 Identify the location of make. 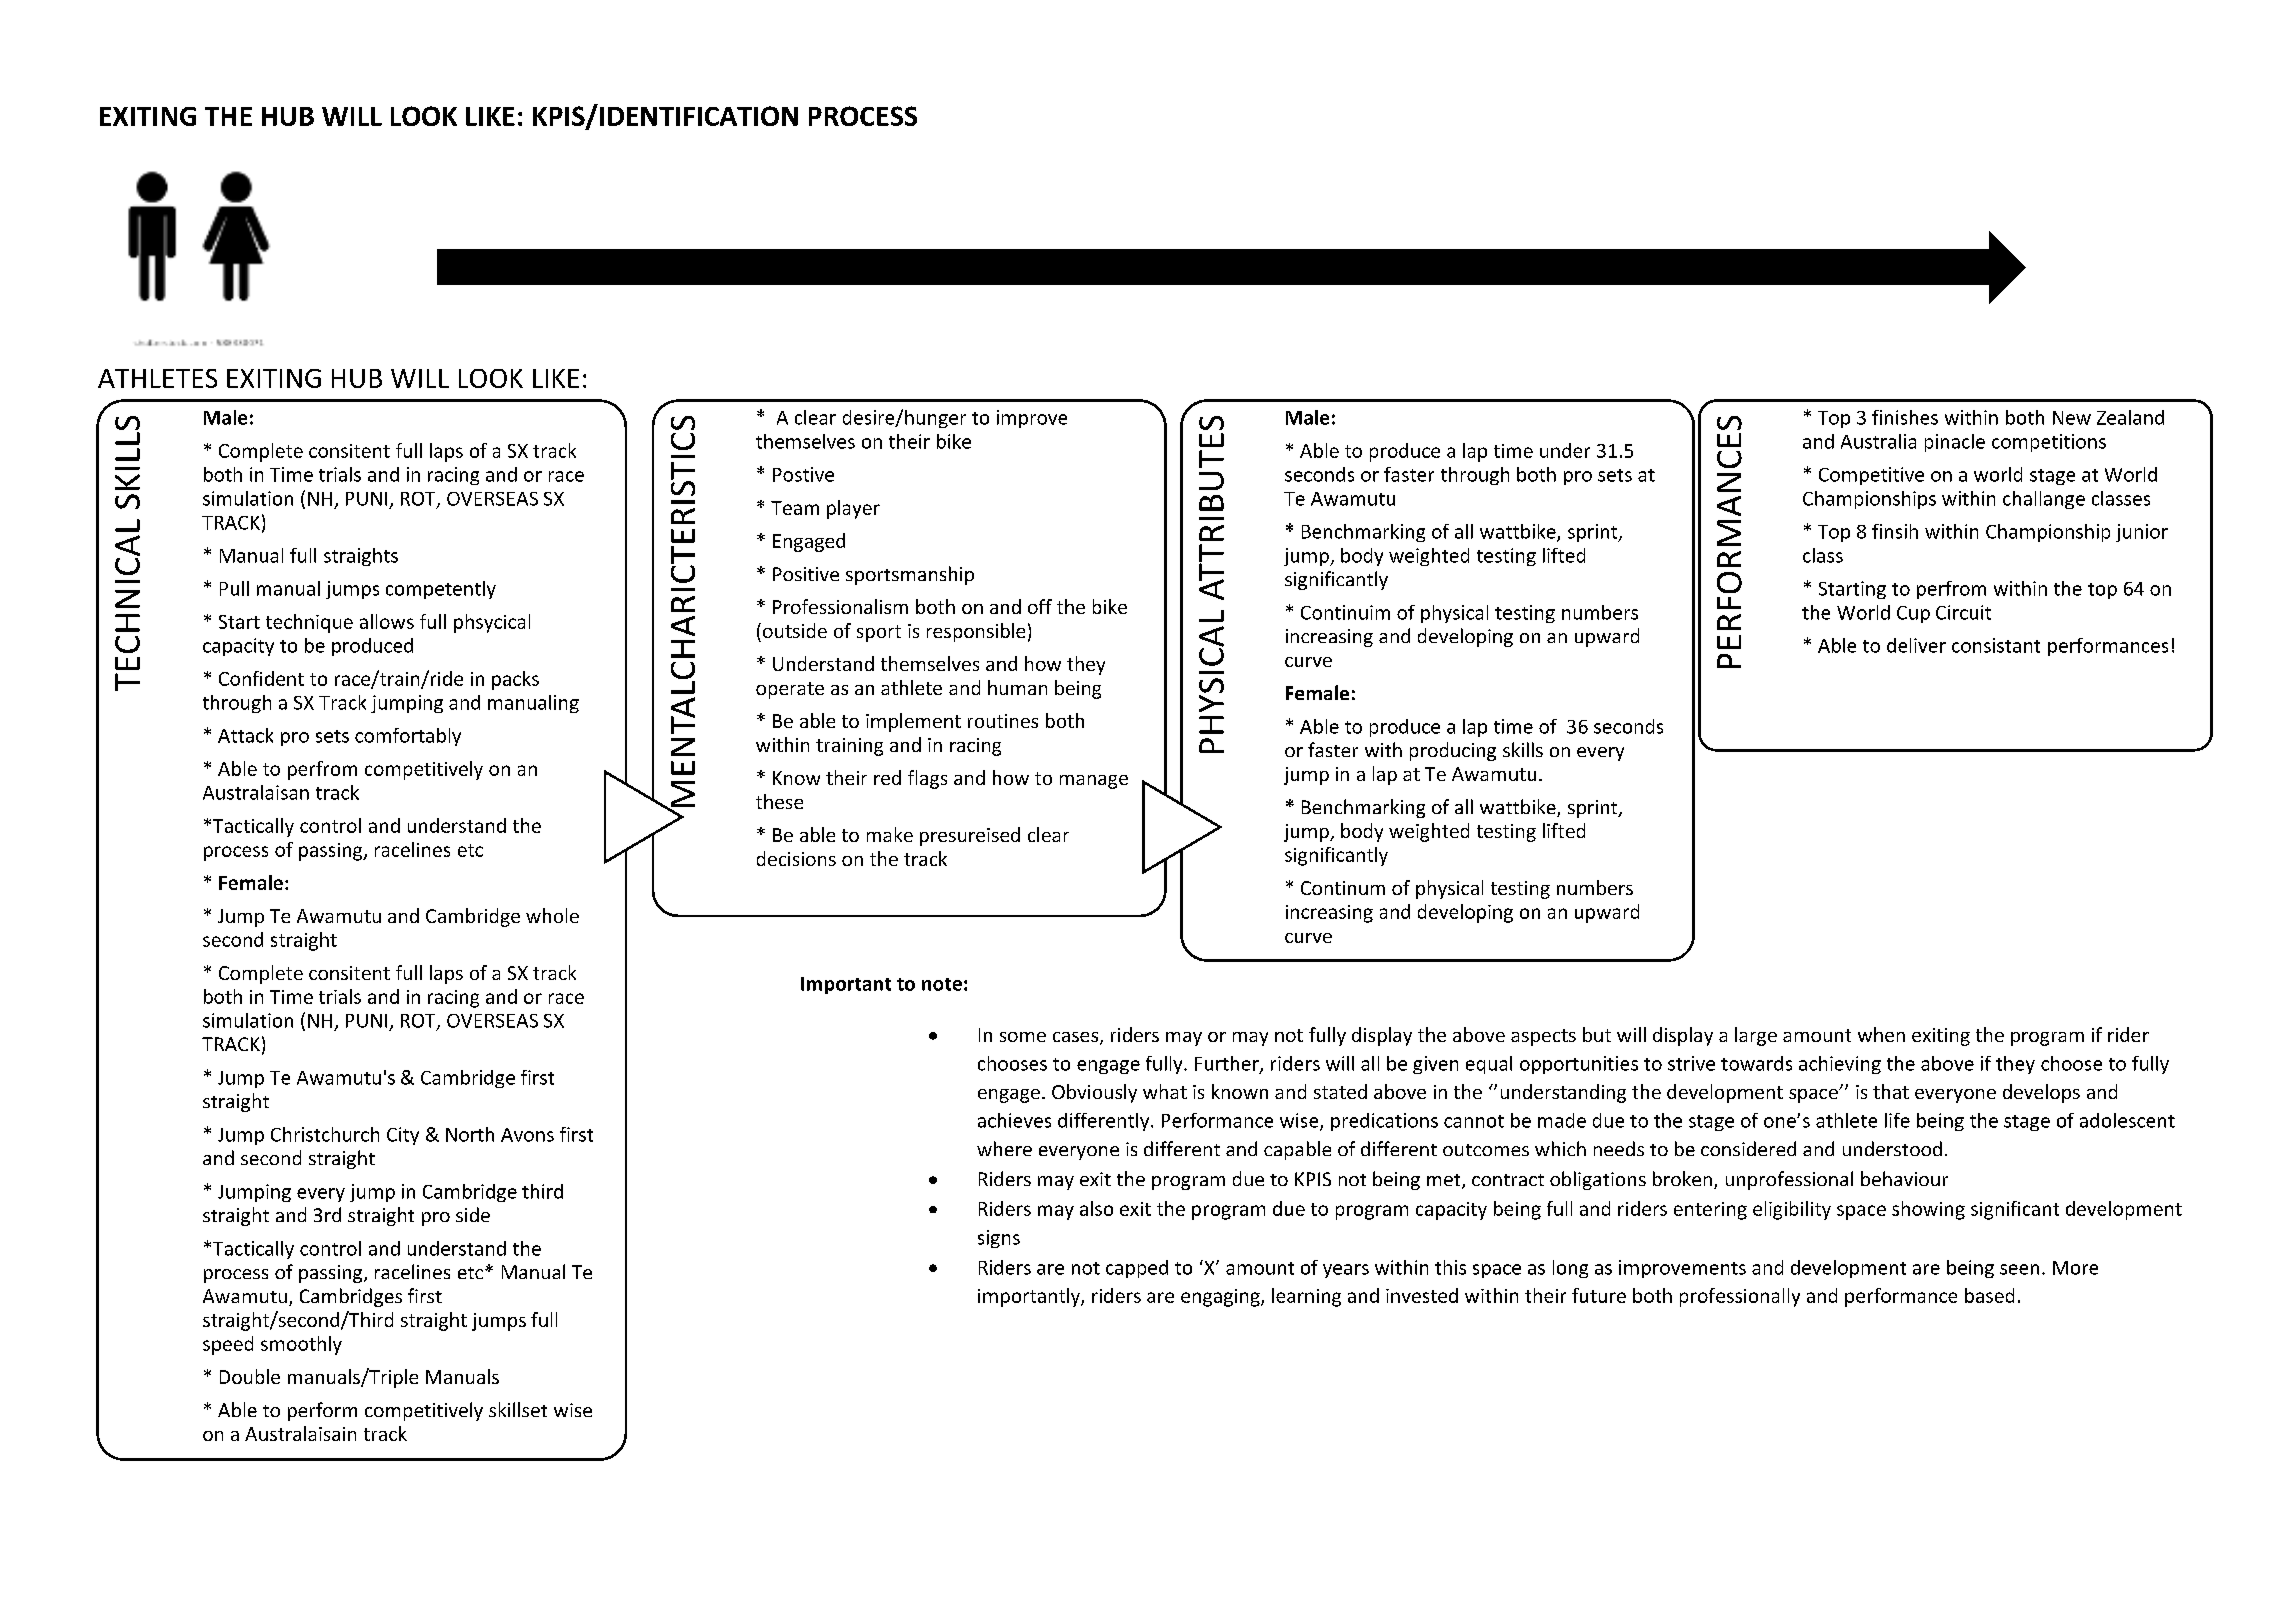
(890, 834).
